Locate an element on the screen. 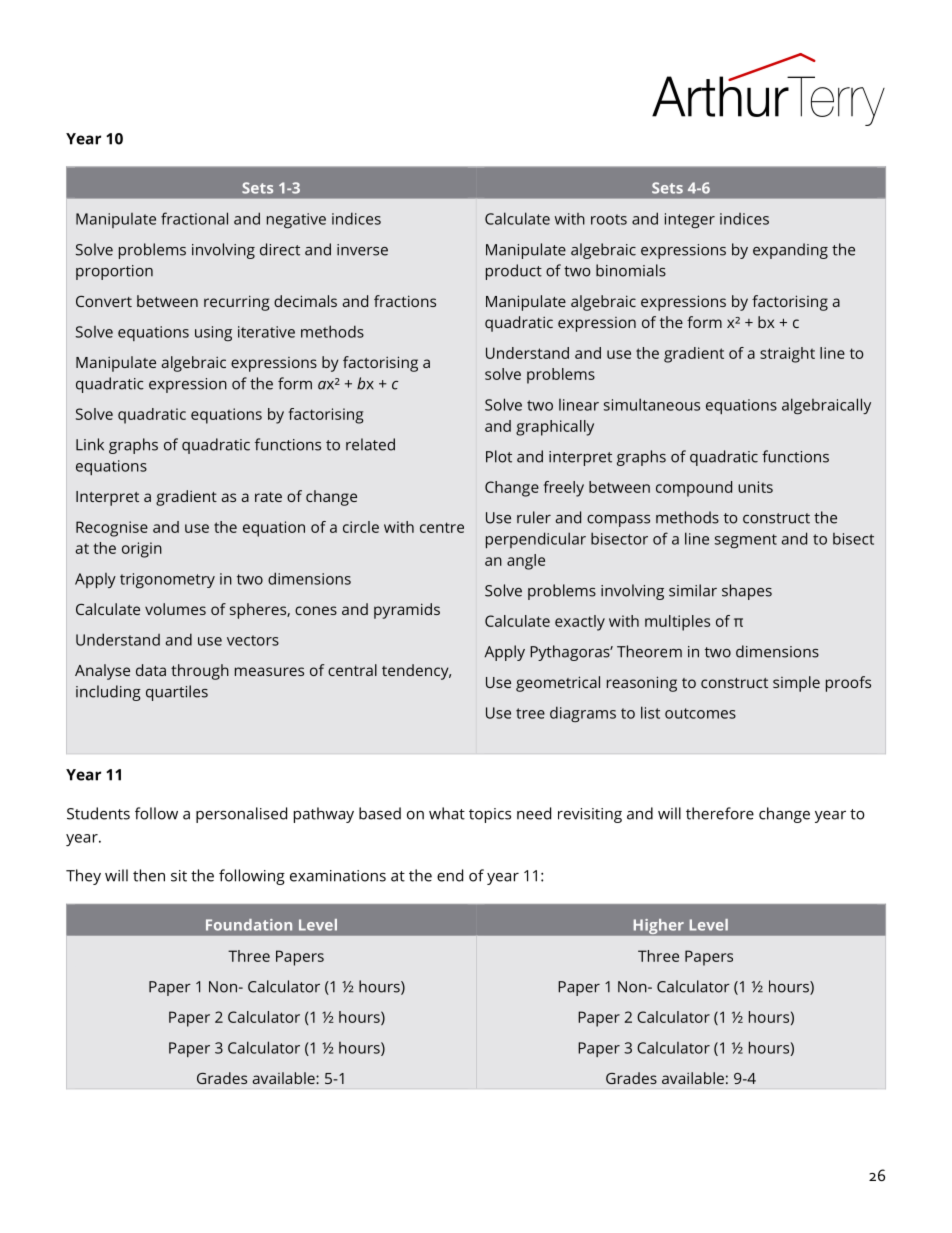 Image resolution: width=952 pixels, height=1233 pixels. expanding is located at coordinates (790, 251).
